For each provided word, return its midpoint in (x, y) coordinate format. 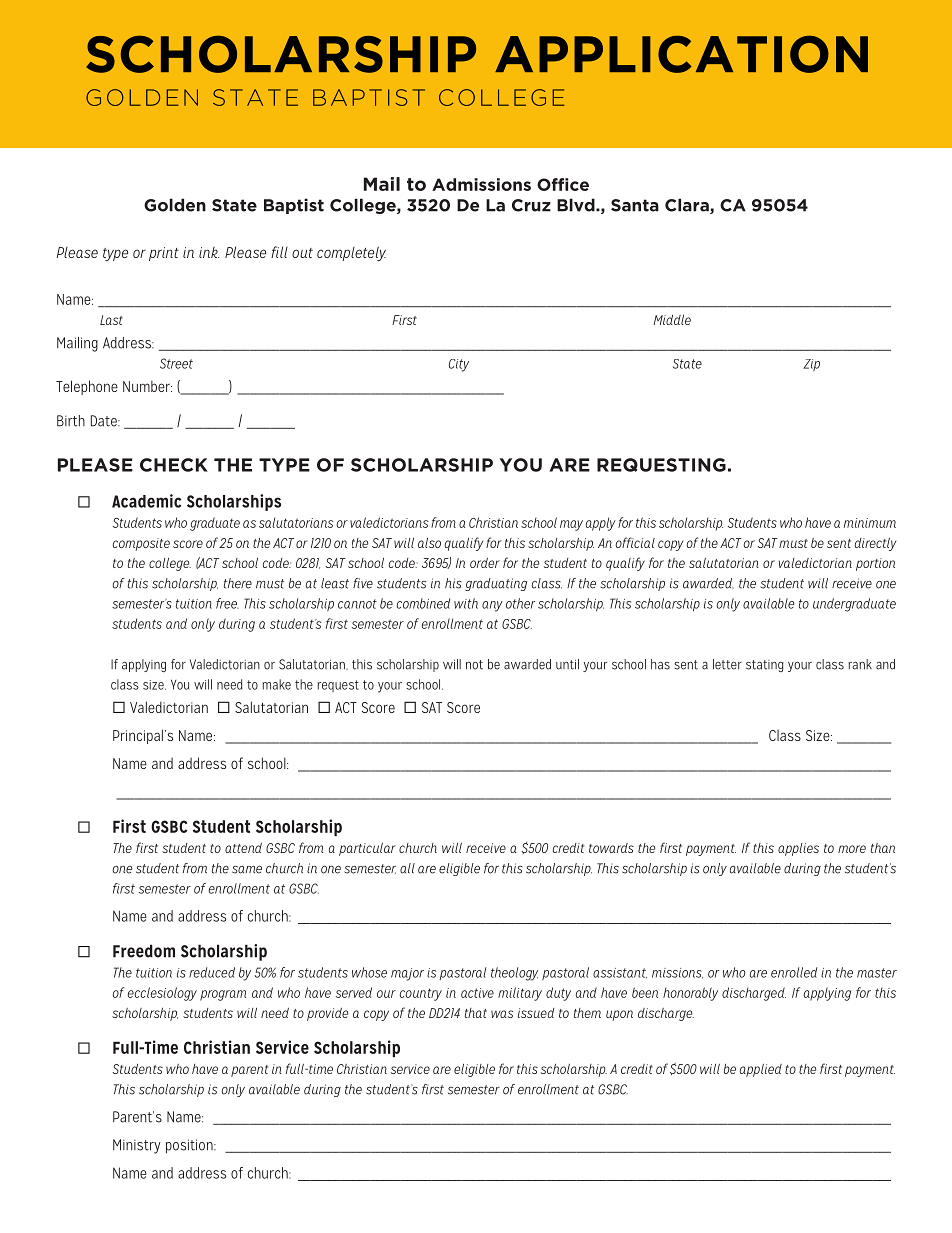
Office (563, 184)
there (238, 583)
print (164, 254)
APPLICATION (681, 54)
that (476, 1013)
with (466, 603)
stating (765, 666)
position (190, 1146)
